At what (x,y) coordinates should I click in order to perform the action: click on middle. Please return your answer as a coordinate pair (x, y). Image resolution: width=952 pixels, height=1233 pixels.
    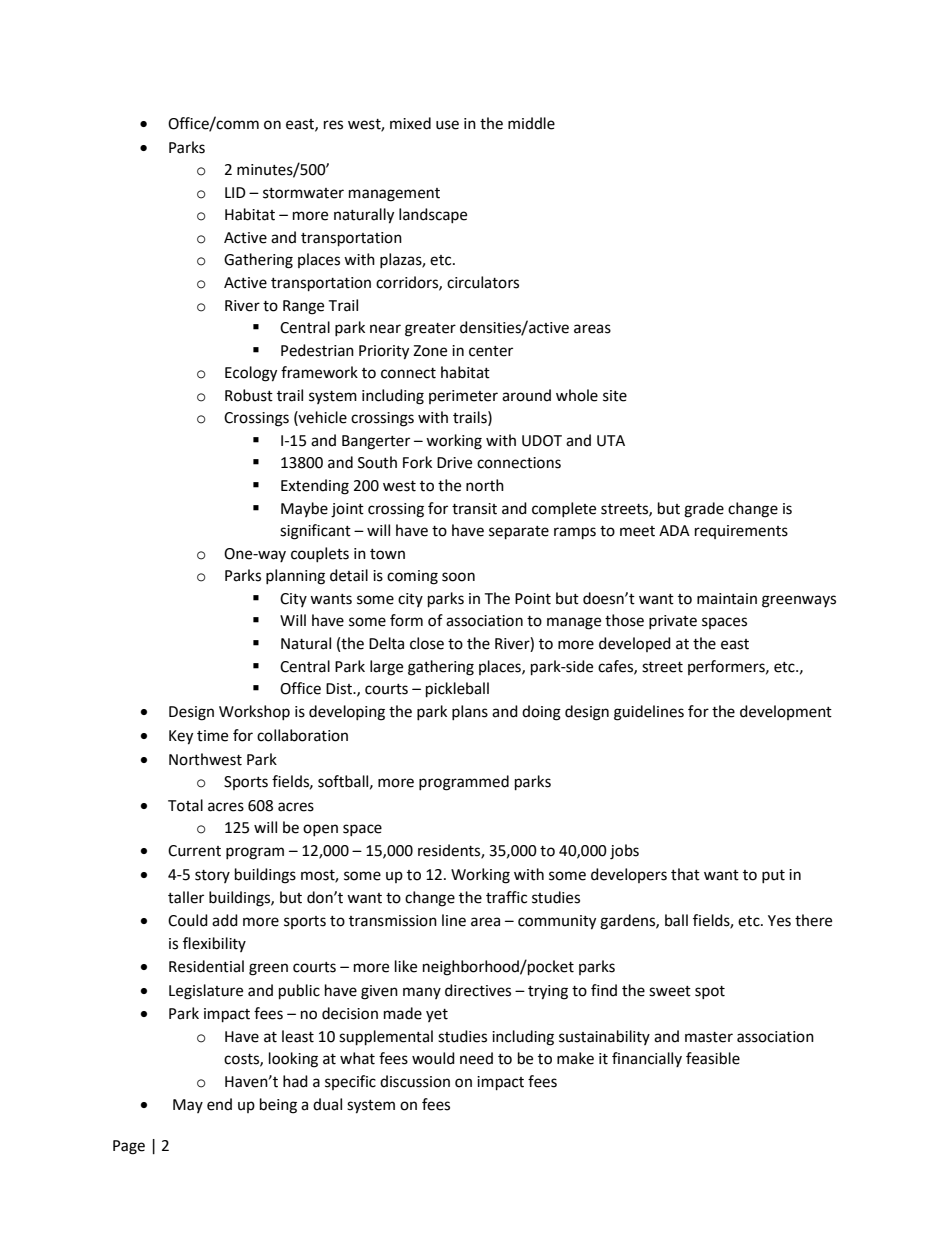
    Looking at the image, I should click on (531, 123).
